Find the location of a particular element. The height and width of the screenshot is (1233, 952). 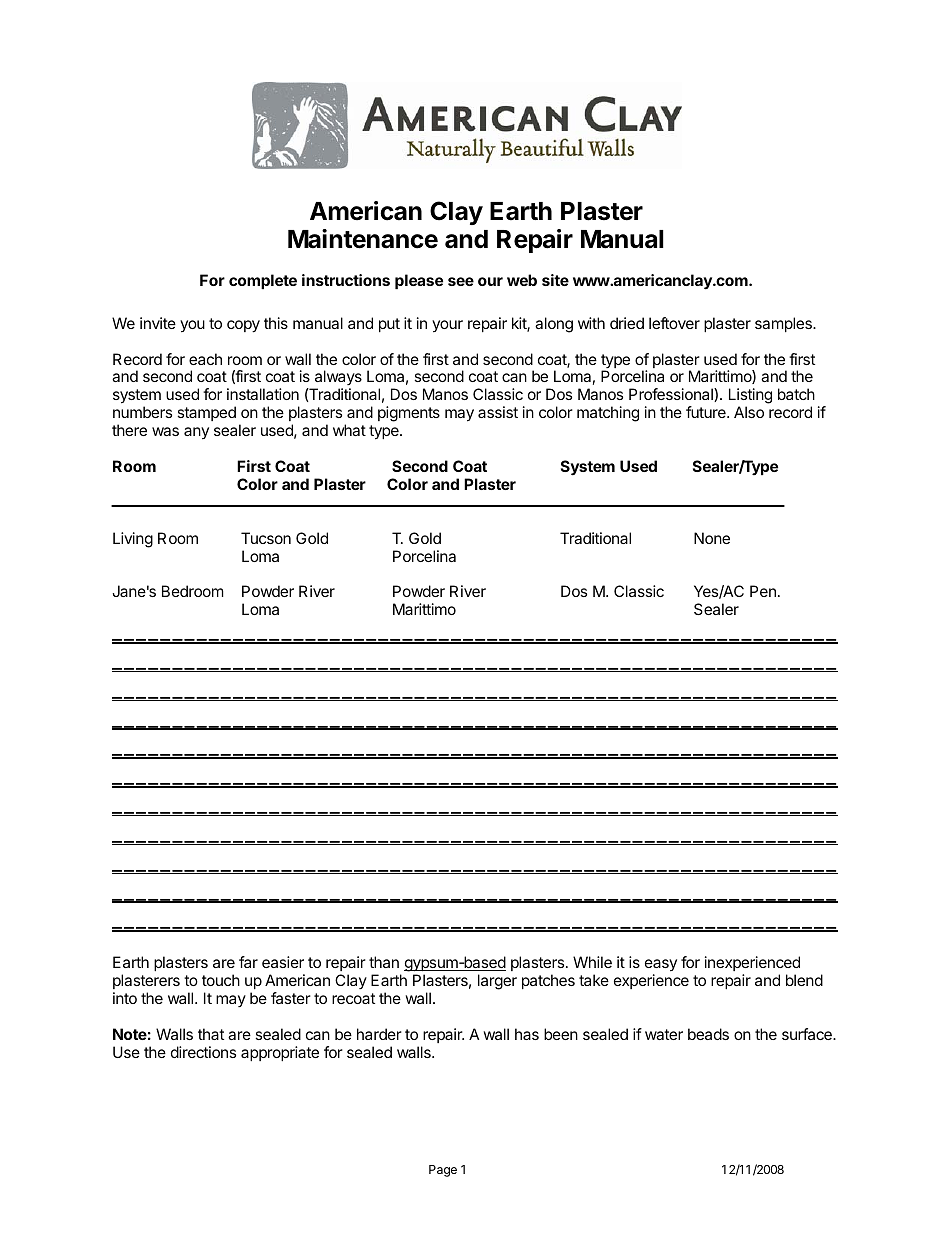

leftover is located at coordinates (674, 323).
